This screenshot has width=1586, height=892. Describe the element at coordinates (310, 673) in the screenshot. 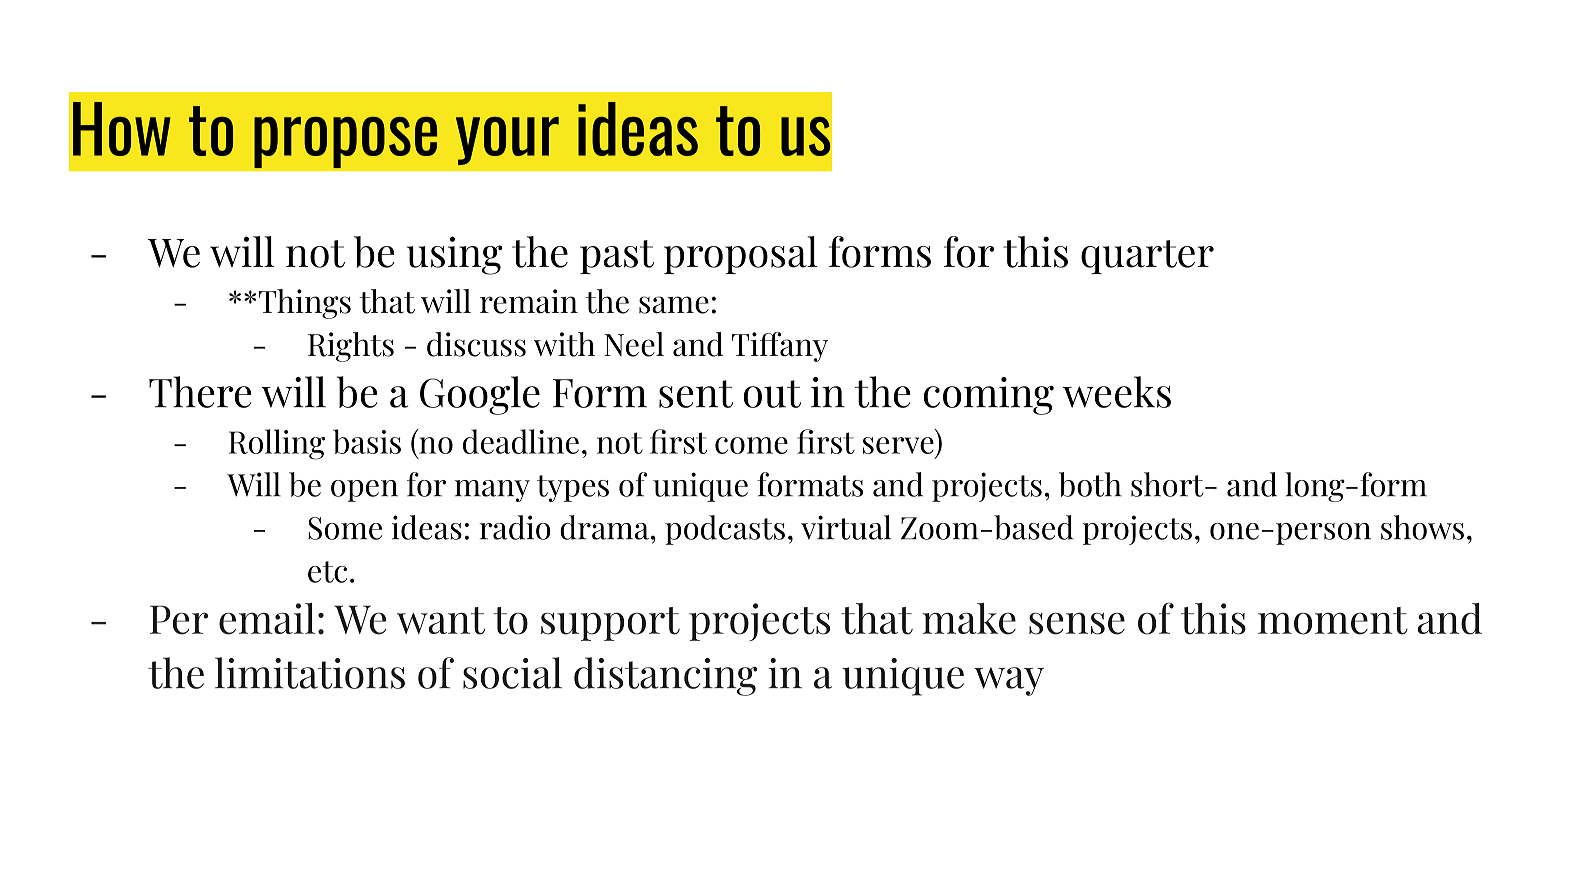

I see `limitations` at that location.
